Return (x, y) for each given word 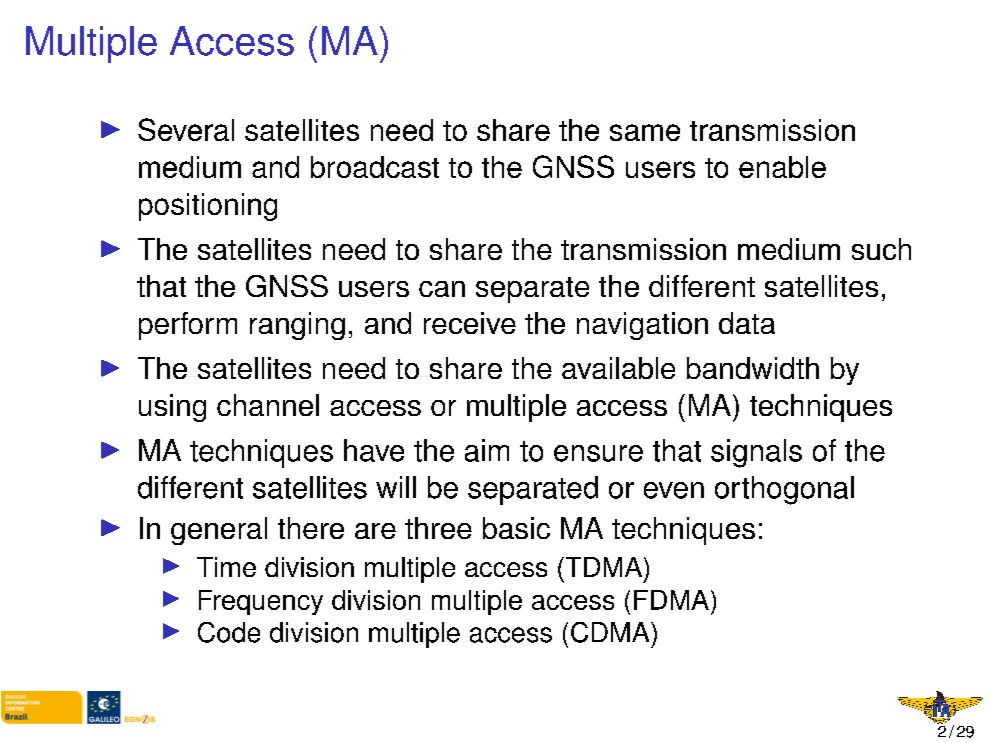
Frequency (261, 602)
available (618, 368)
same (645, 132)
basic (516, 528)
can (442, 289)
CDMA (611, 632)
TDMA (602, 567)
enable (782, 167)
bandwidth (753, 368)
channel (268, 405)
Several (186, 129)
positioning (208, 207)
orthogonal (784, 490)
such (881, 249)
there (311, 528)
